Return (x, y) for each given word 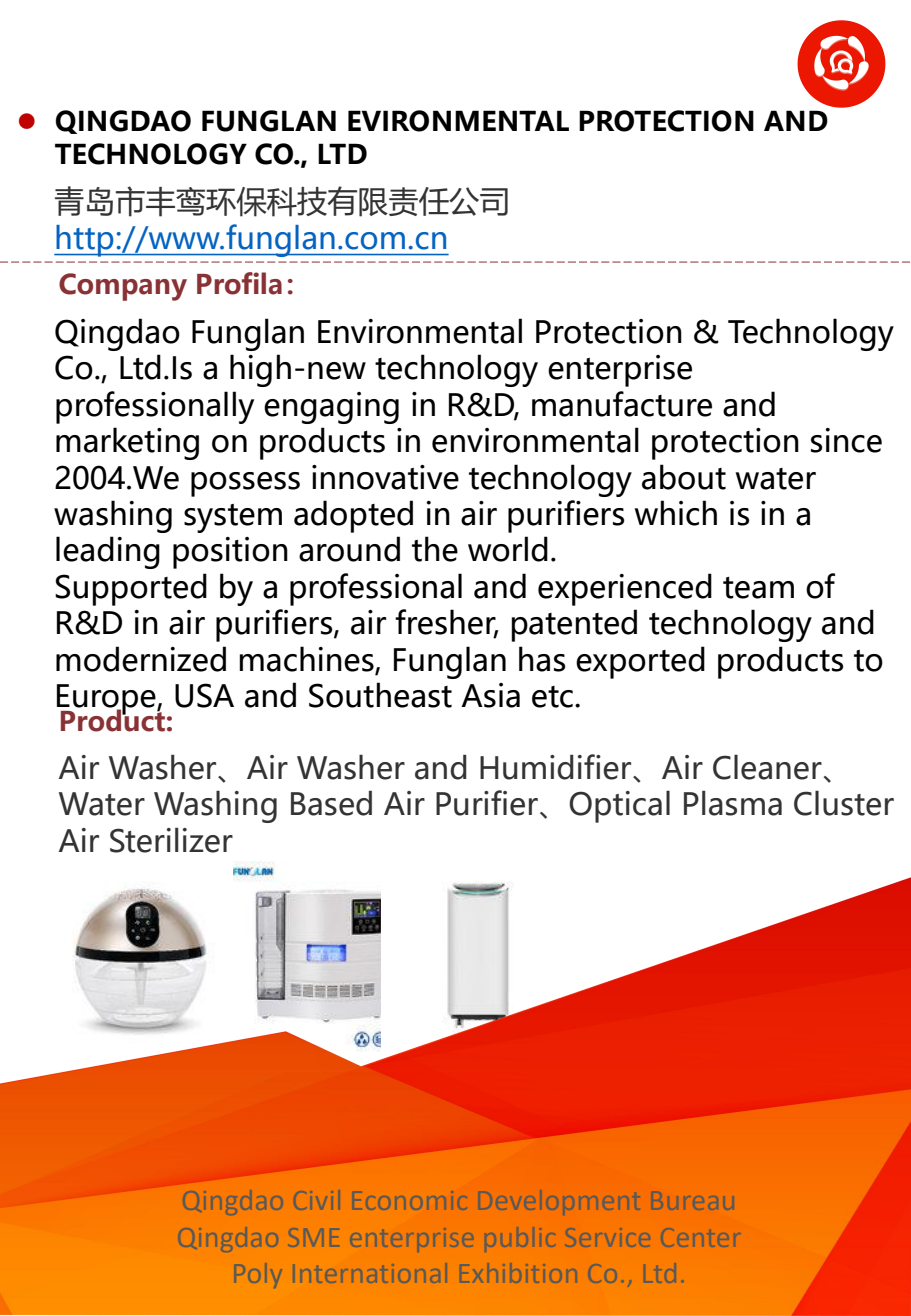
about (684, 477)
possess (245, 484)
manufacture (622, 404)
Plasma (733, 803)
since (846, 440)
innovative (385, 477)
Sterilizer (171, 840)
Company (123, 287)
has (542, 659)
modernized (141, 659)
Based (331, 803)
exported (640, 662)
